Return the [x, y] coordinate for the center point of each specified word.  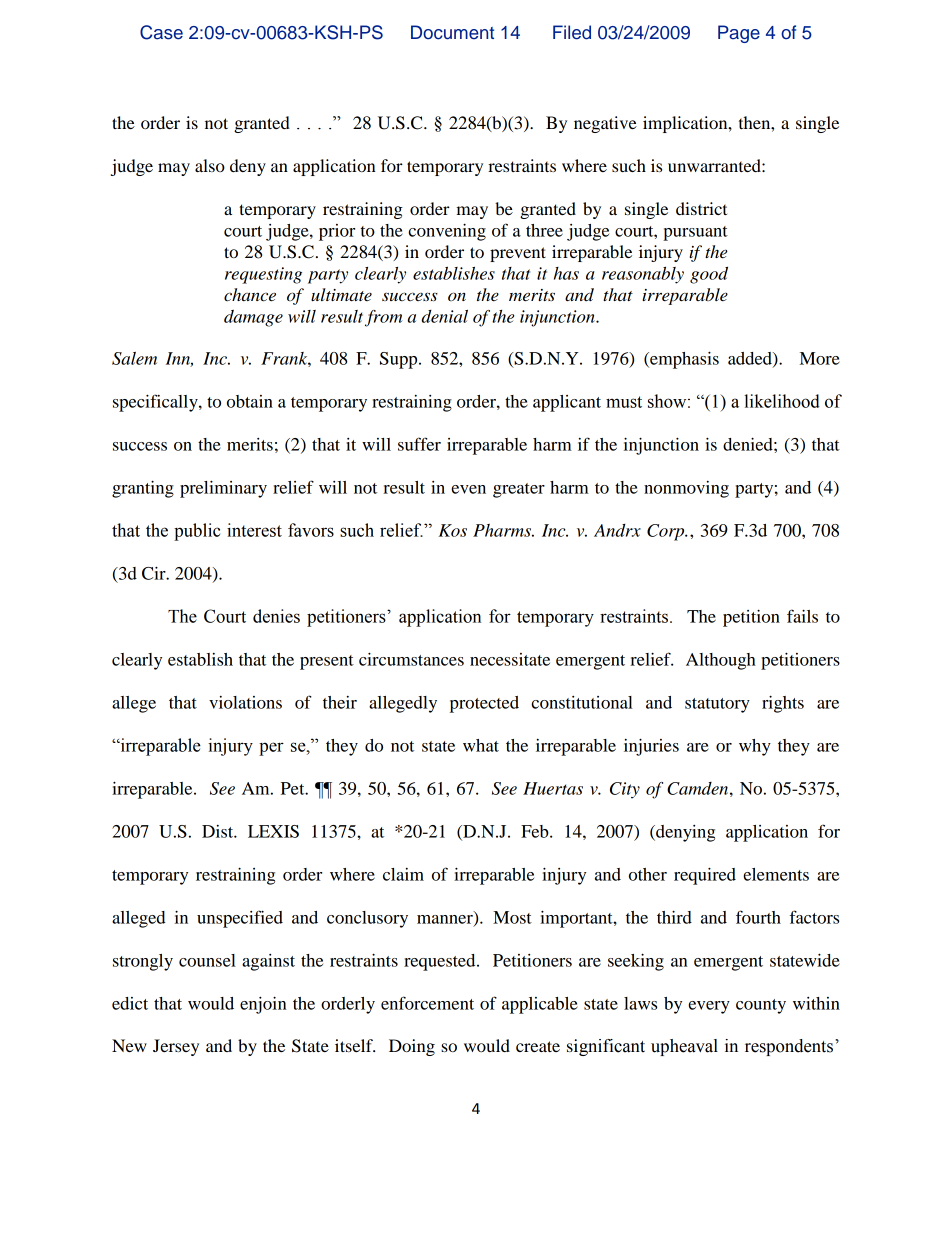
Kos [453, 530]
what [481, 745]
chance [250, 295]
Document [452, 32]
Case [161, 32]
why [755, 747]
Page [739, 34]
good [709, 275]
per [271, 749]
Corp [667, 532]
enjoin [263, 1005]
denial [444, 316]
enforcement [427, 1003]
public [197, 532]
